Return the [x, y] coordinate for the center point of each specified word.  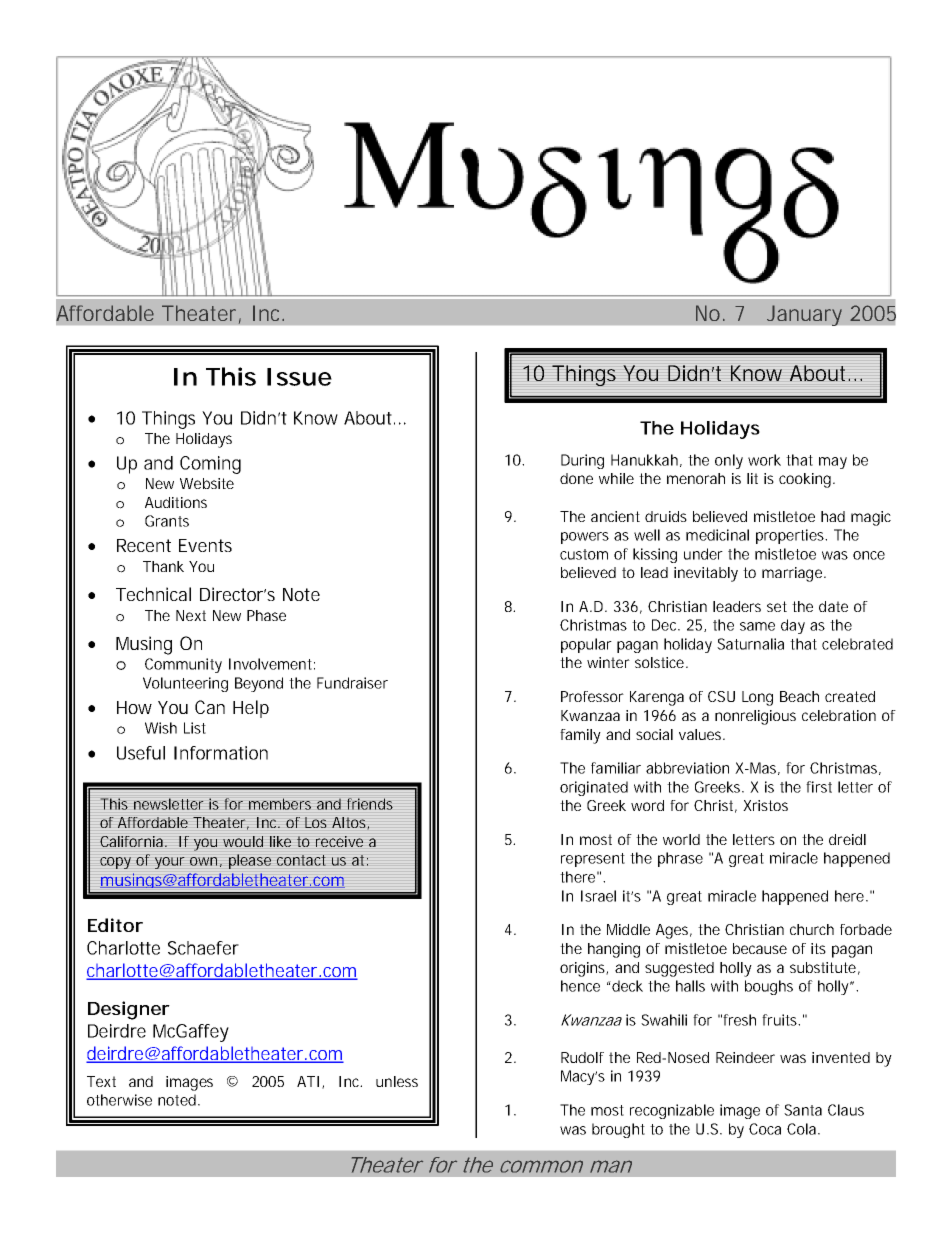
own [203, 861]
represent [593, 860]
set [777, 606]
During [582, 461]
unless [397, 1081]
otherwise [119, 1100]
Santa [803, 1110]
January [804, 315]
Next [191, 615]
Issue [299, 377]
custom [584, 554]
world [681, 839]
